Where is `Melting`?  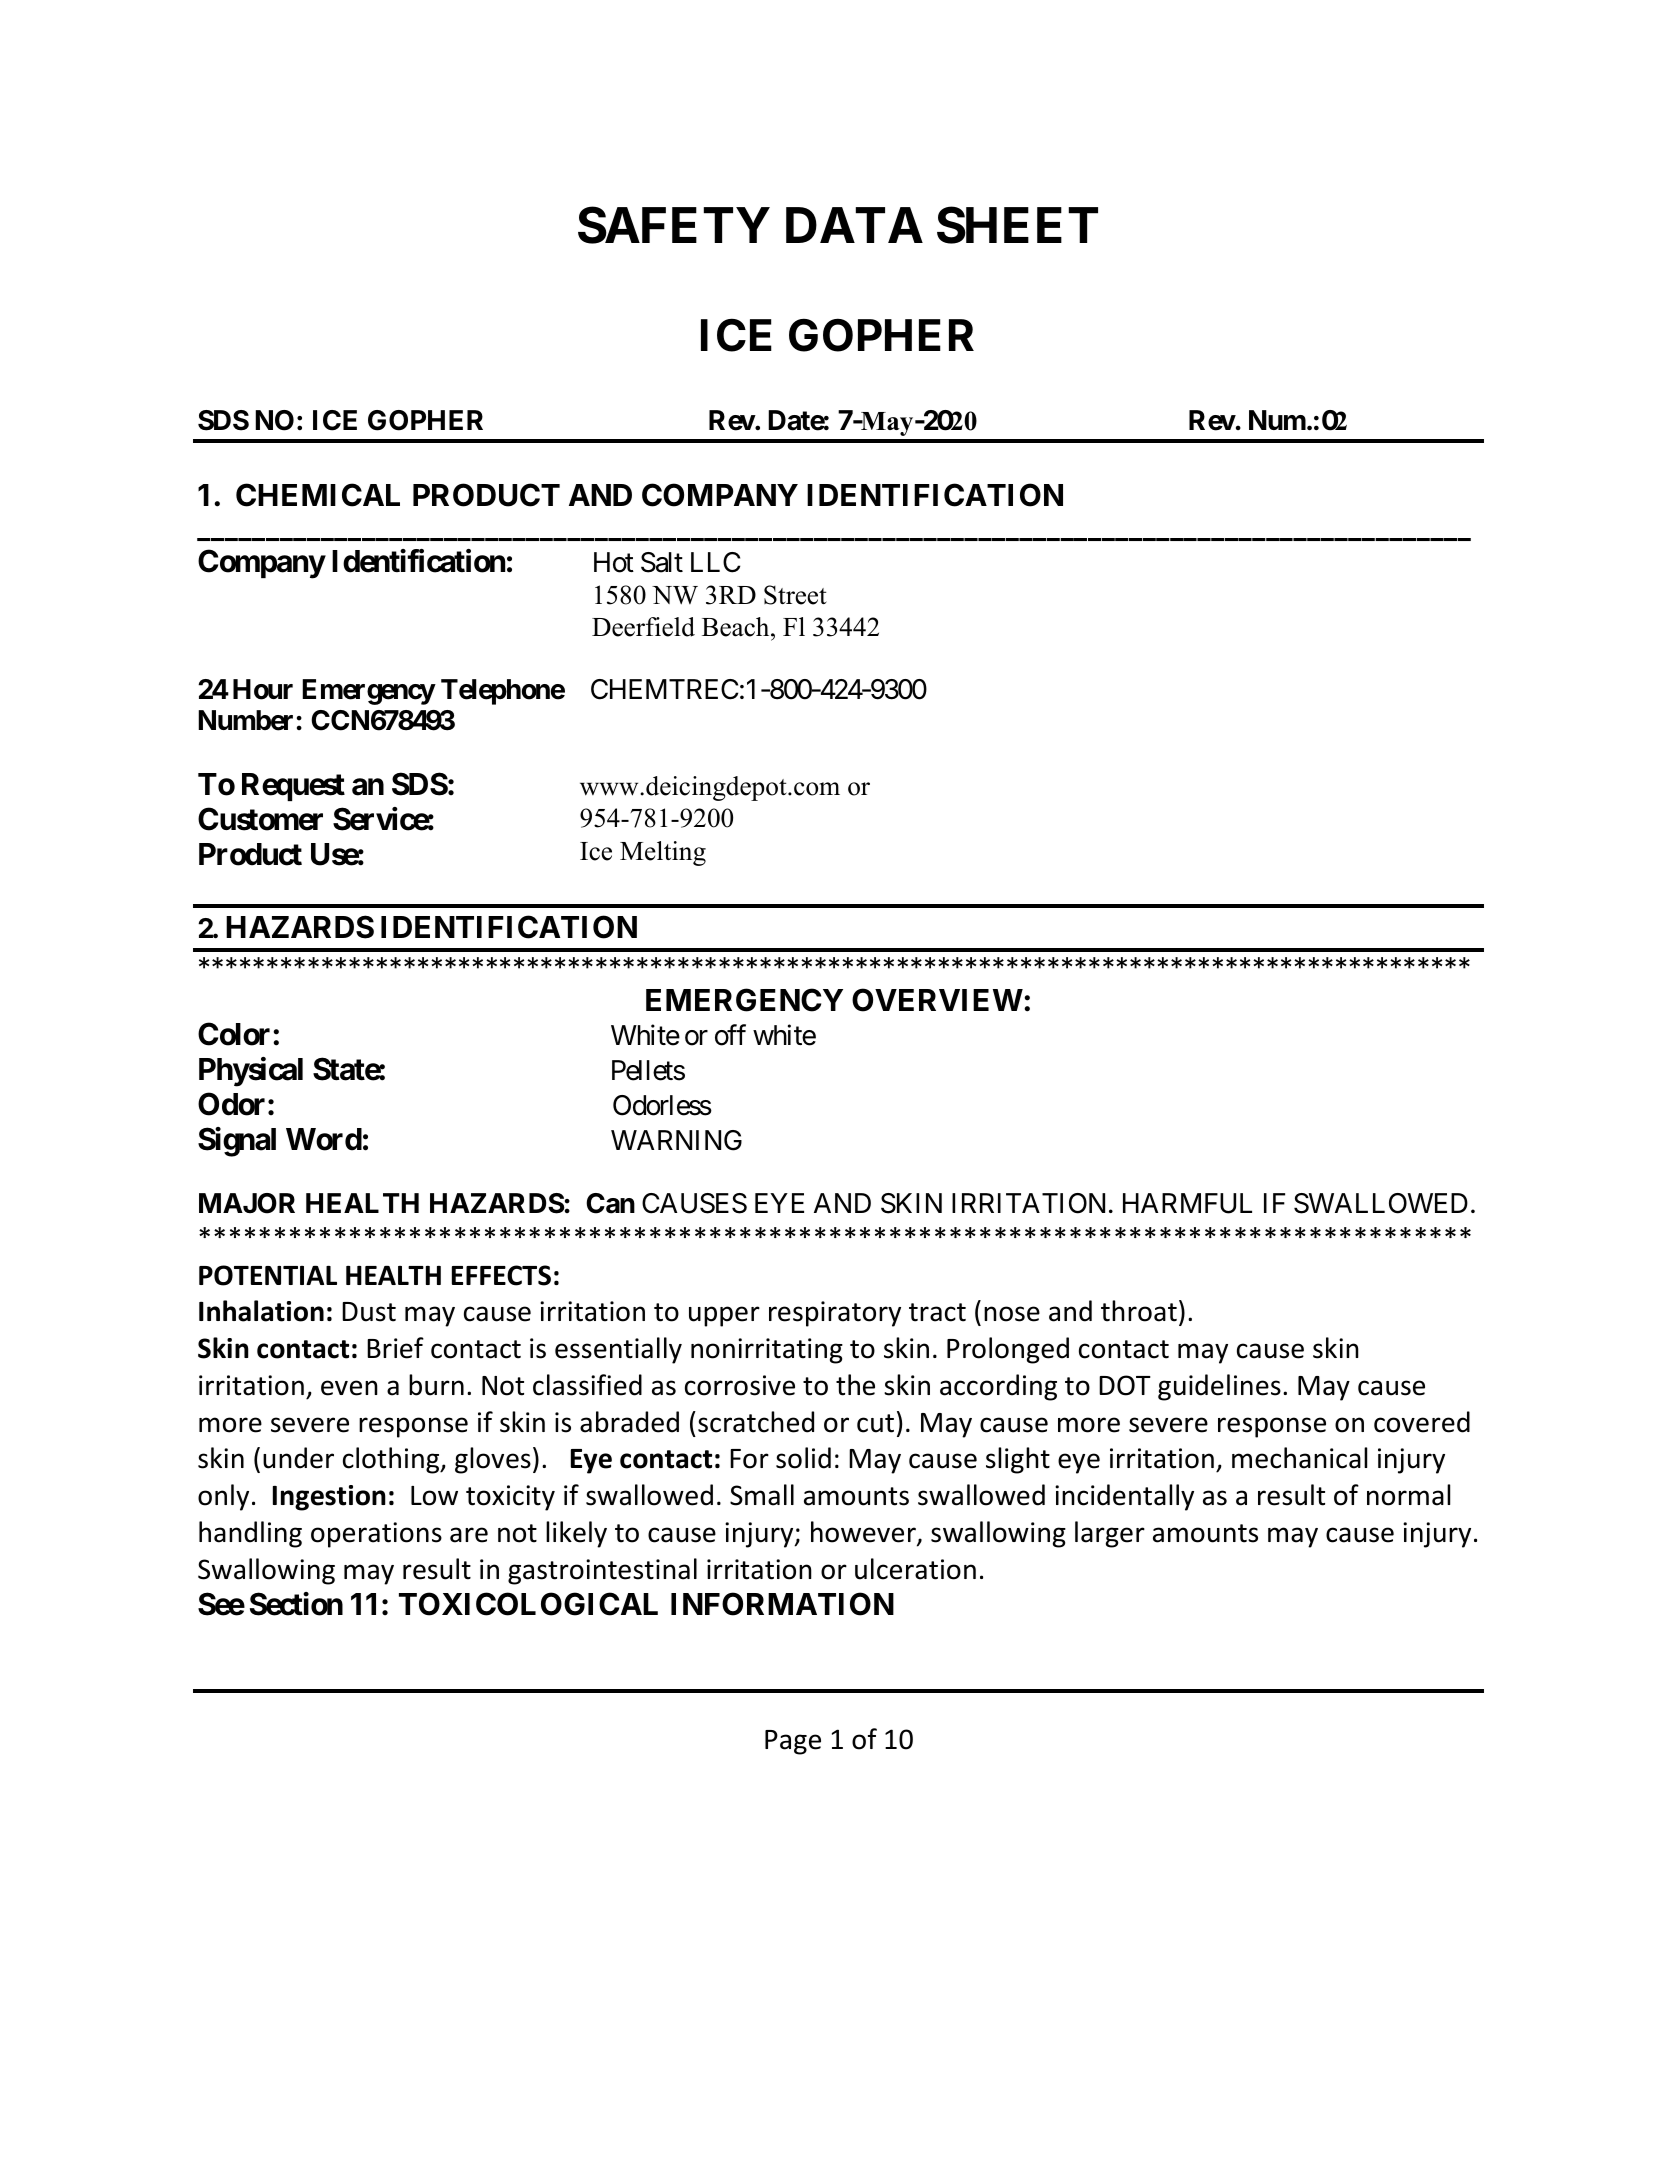 Melting is located at coordinates (663, 853).
